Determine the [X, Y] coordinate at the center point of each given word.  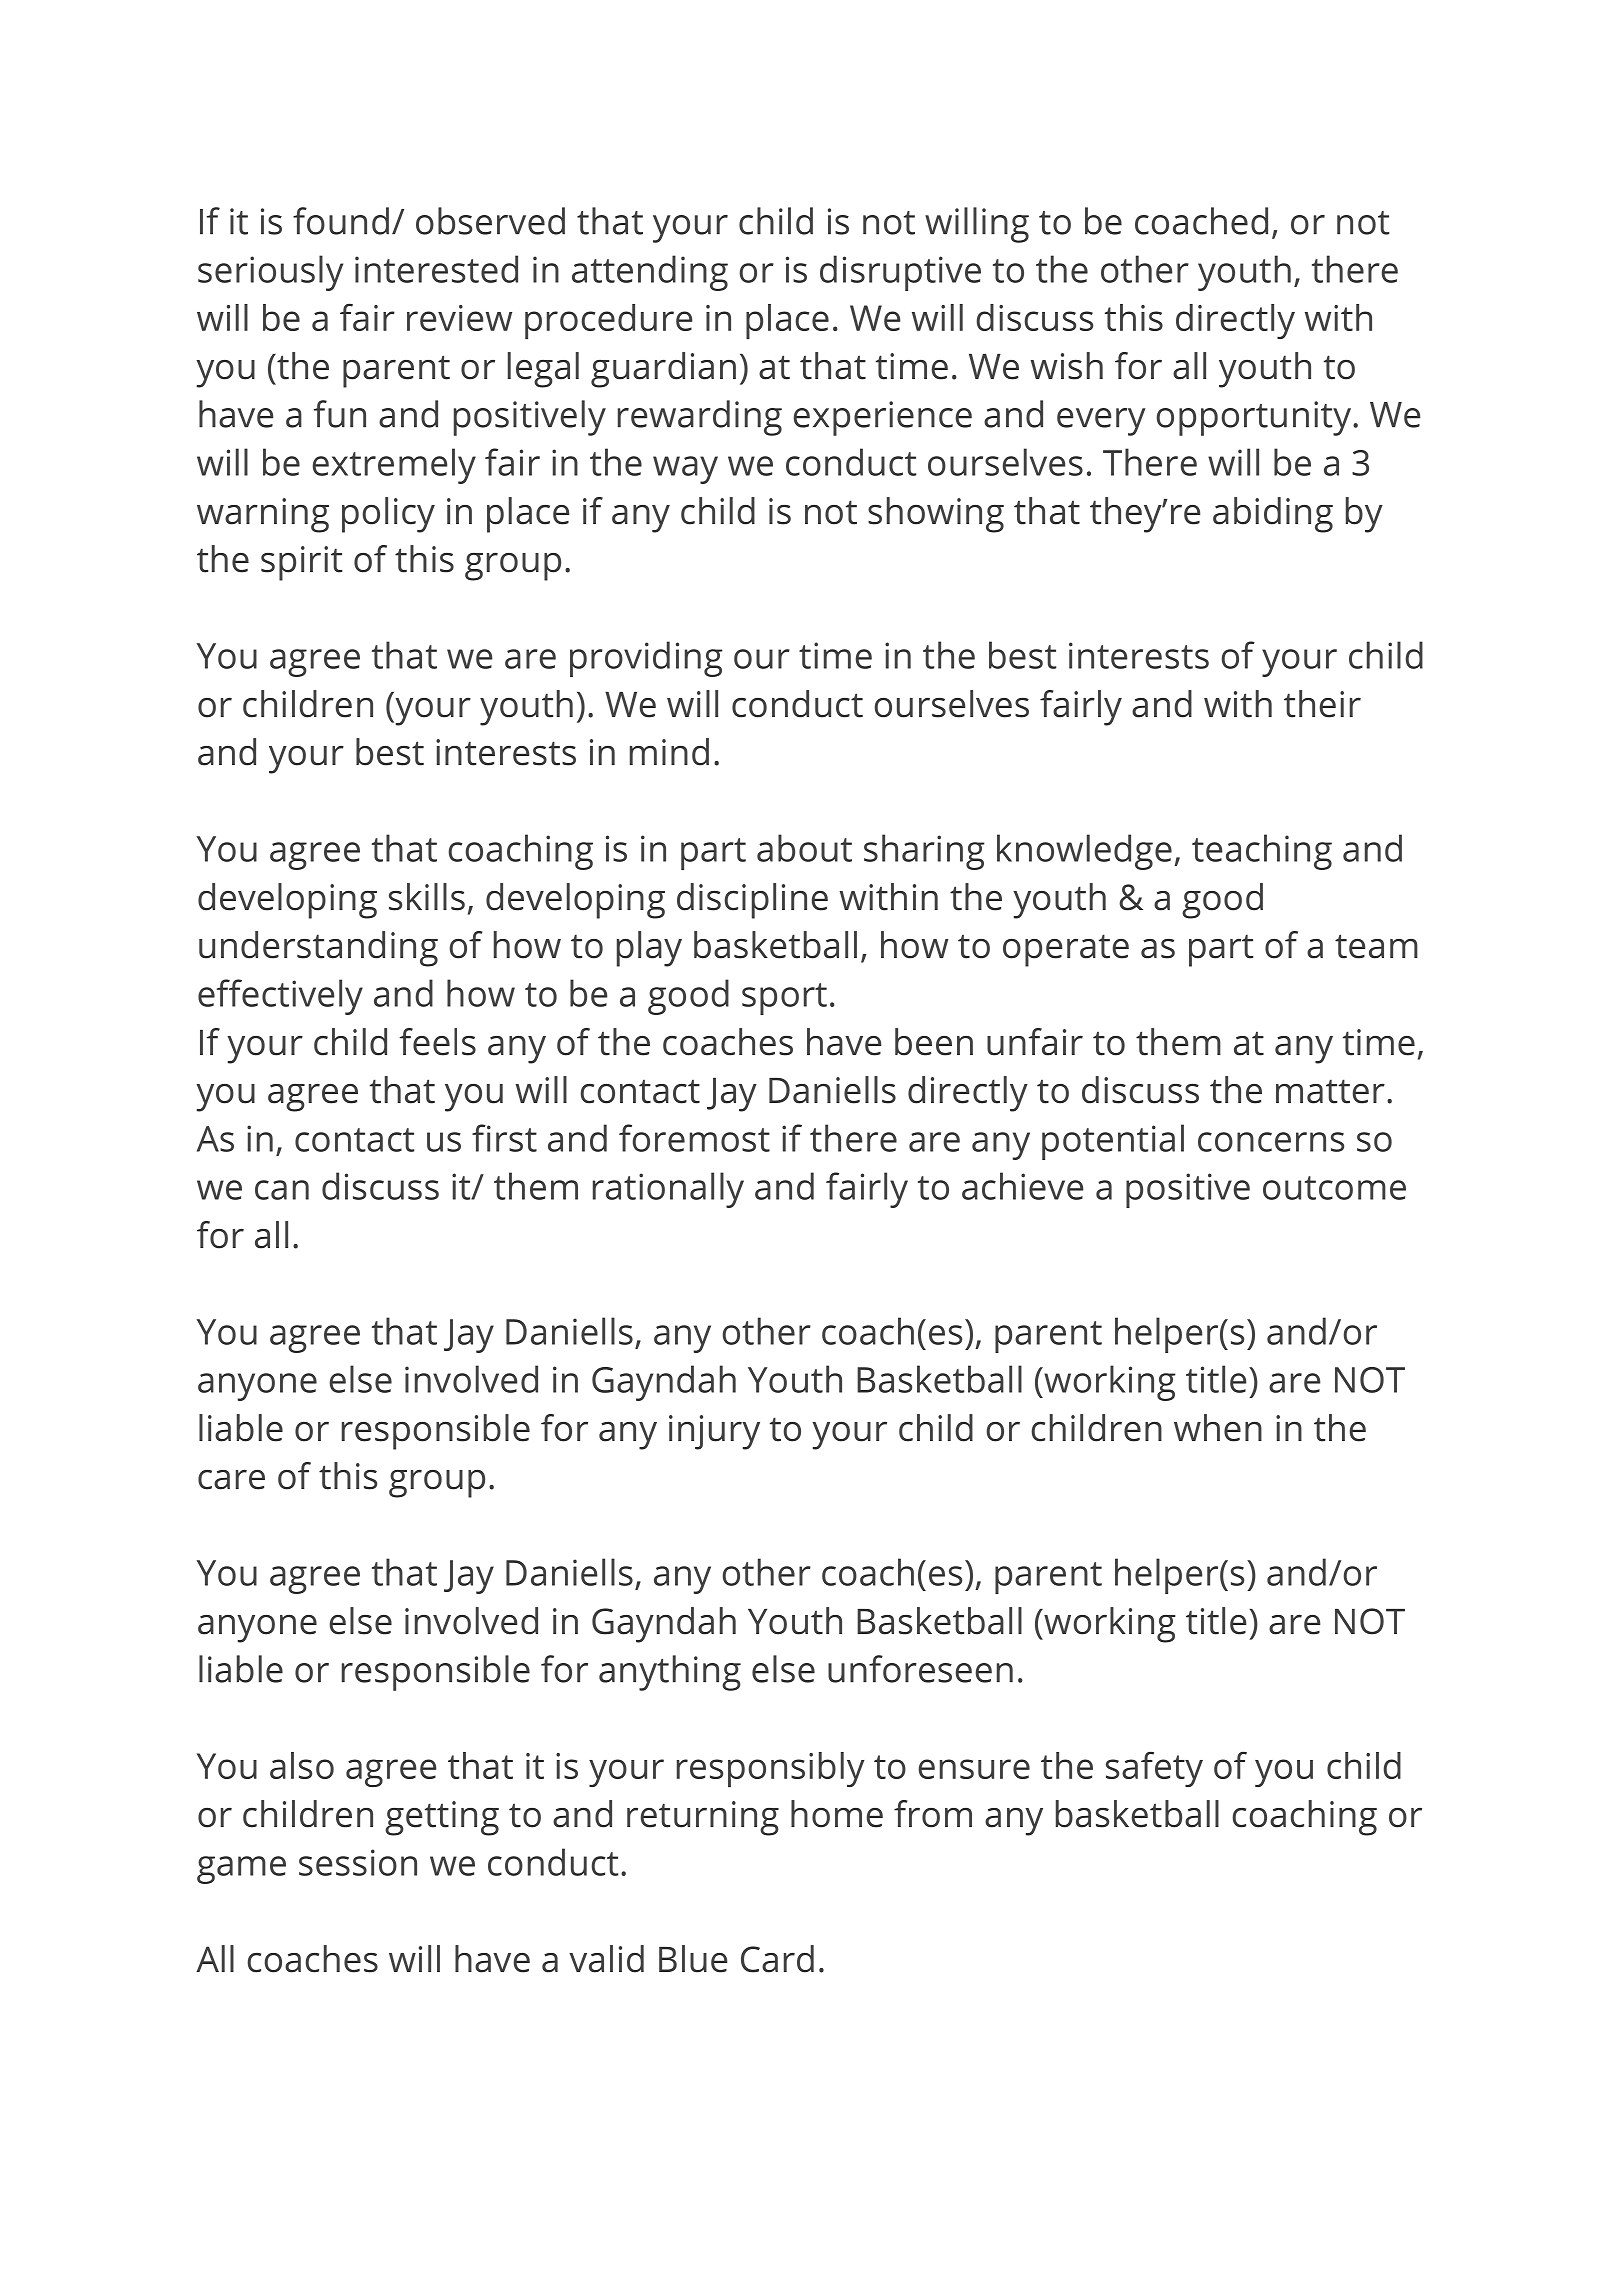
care [231, 1479]
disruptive [900, 273]
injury [714, 1432]
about [804, 848]
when [1218, 1428]
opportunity [1255, 418]
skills [427, 897]
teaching [1262, 852]
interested [436, 269]
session [358, 1862]
